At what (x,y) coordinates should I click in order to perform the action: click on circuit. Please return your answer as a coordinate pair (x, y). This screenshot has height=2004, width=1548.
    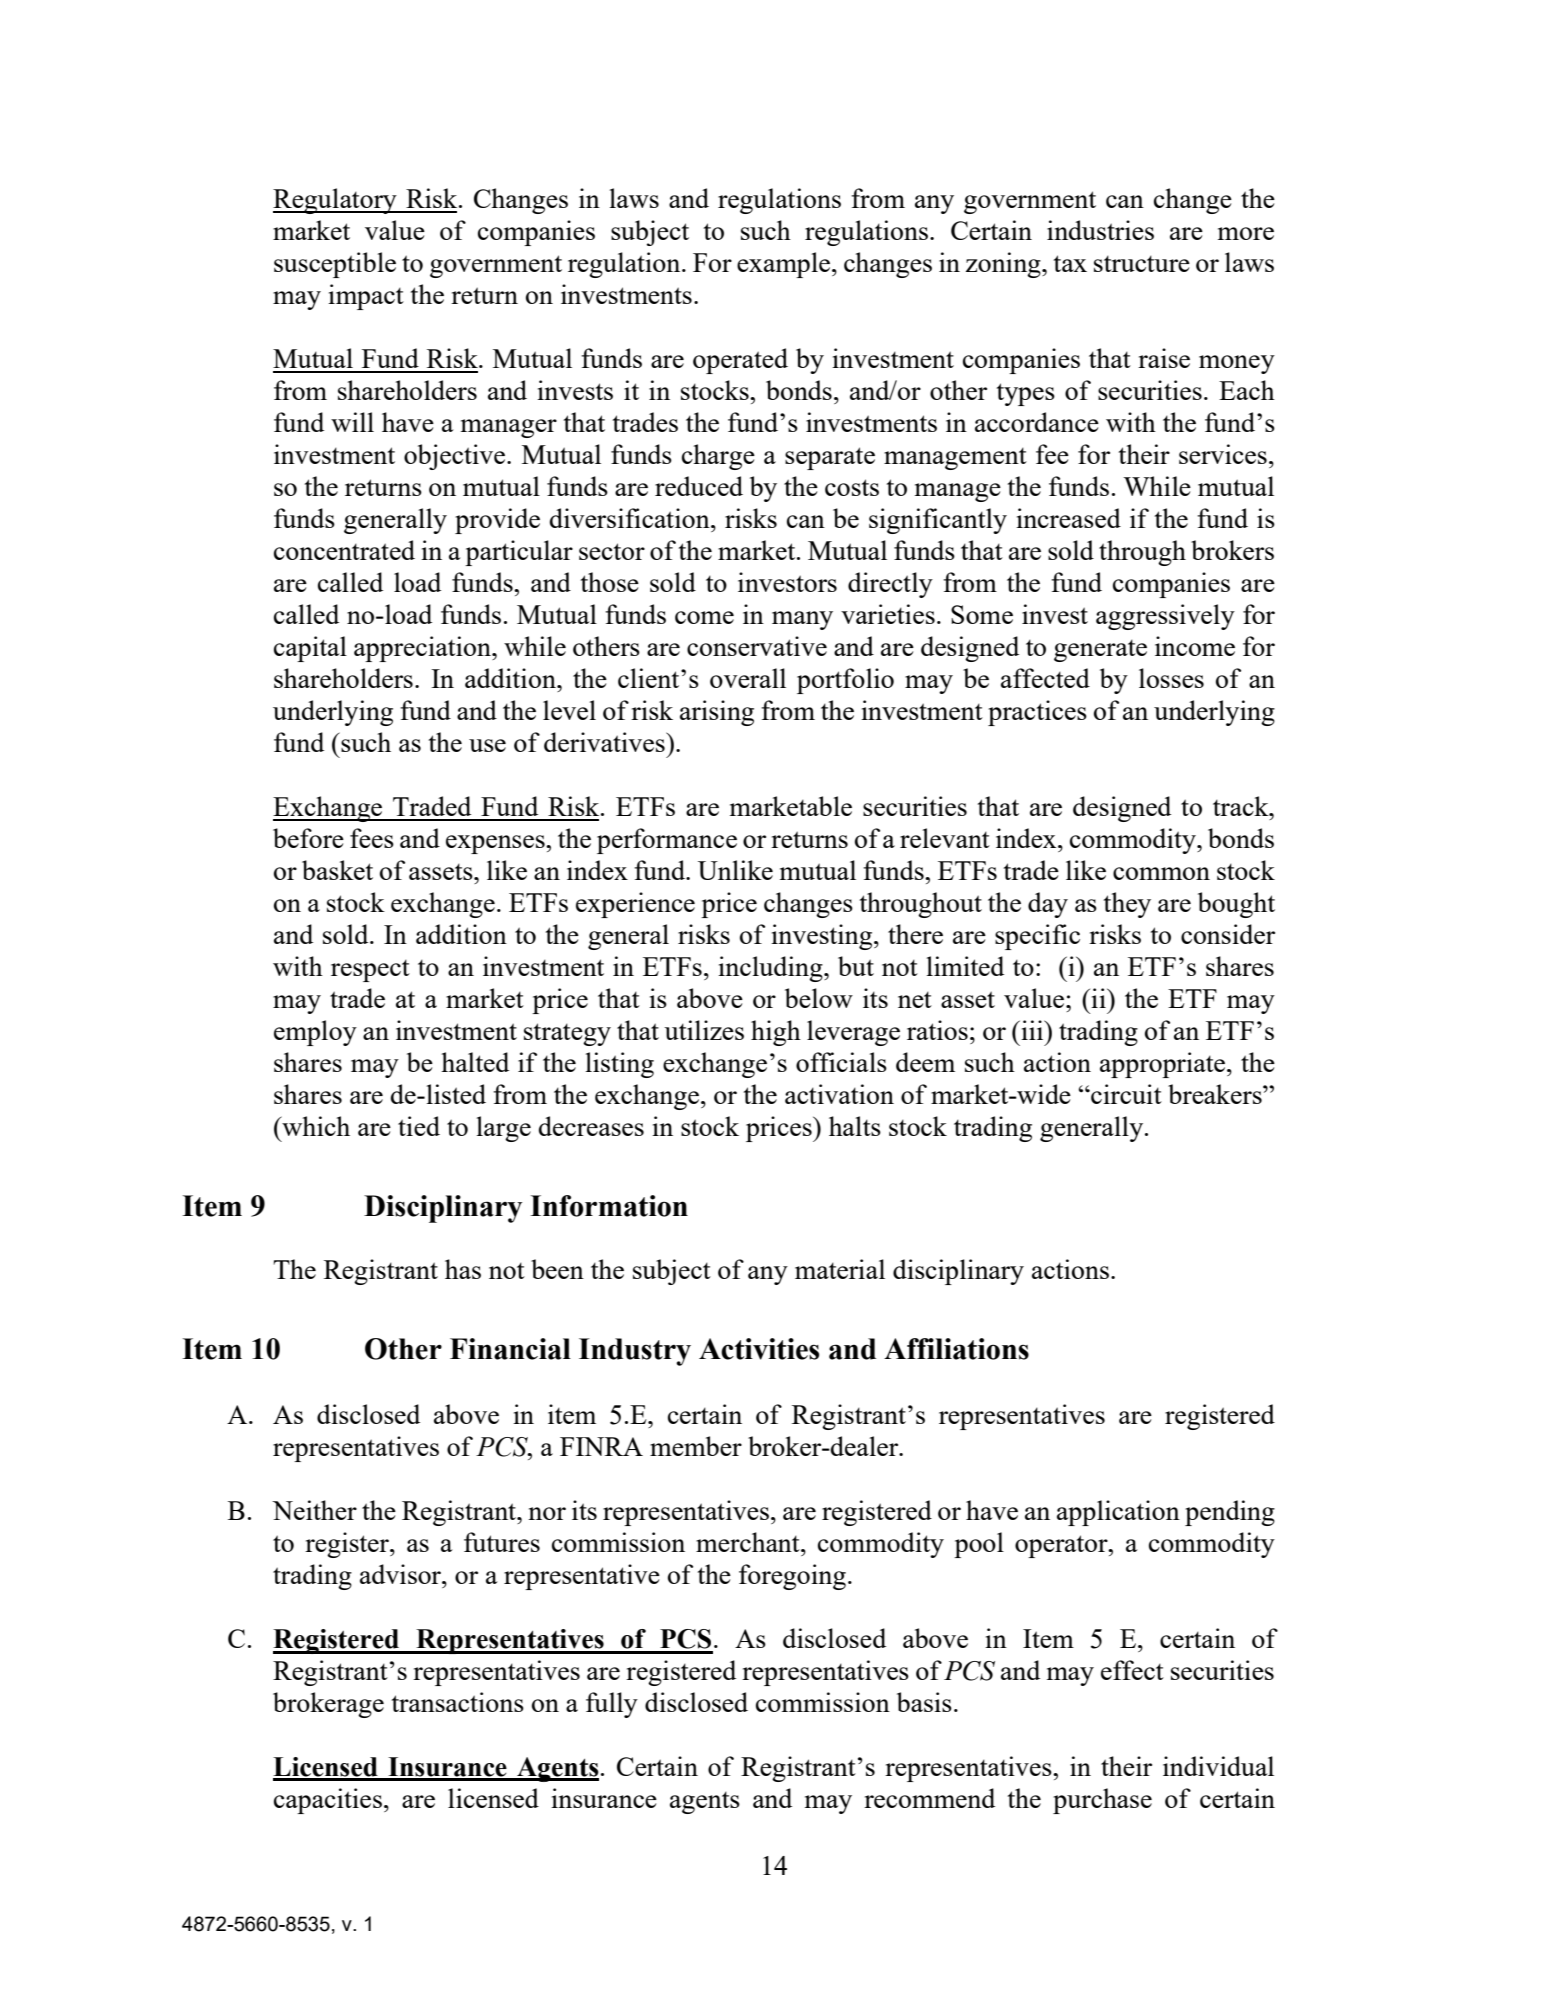
    Looking at the image, I should click on (1125, 1094).
